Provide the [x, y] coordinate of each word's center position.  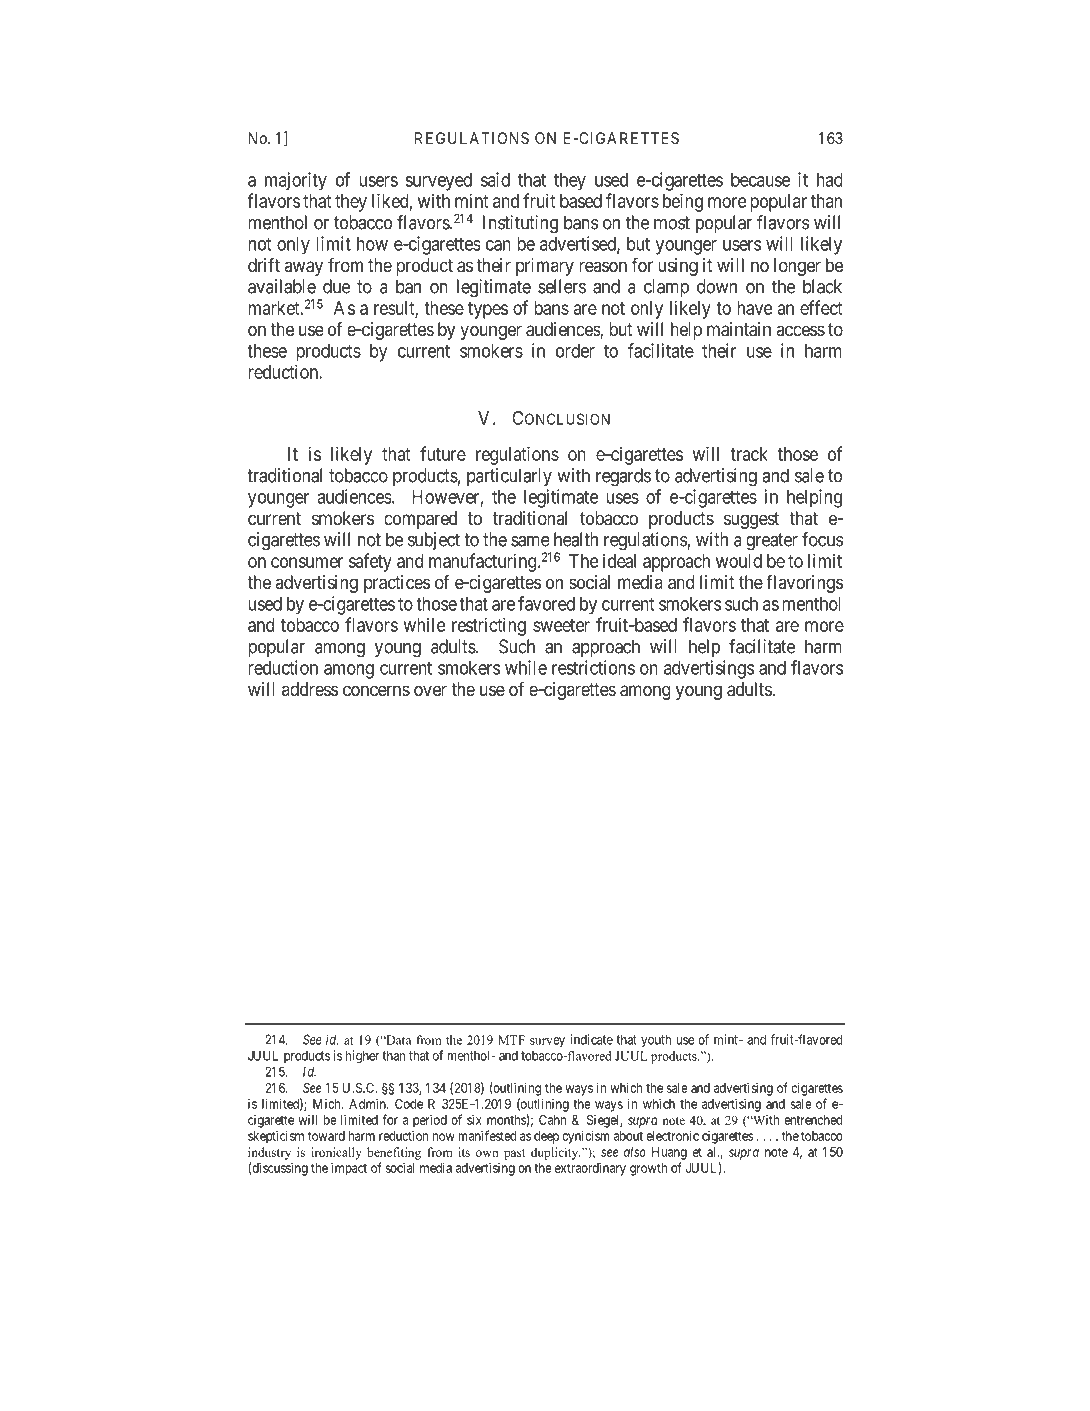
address [310, 689]
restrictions [593, 667]
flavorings [804, 583]
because [760, 180]
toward [326, 1136]
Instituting [520, 224]
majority [296, 181]
